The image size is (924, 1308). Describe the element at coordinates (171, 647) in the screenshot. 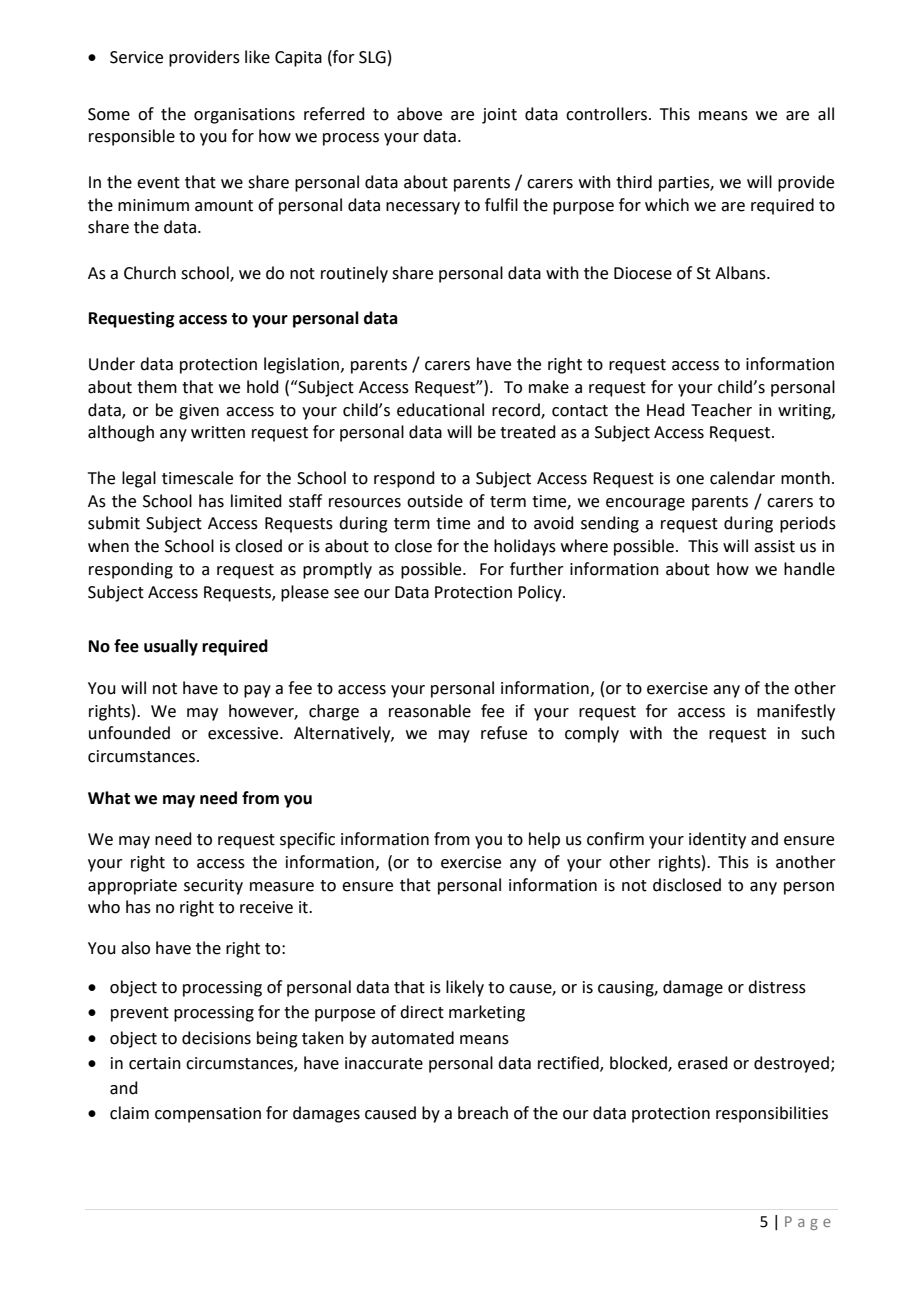

I see `usually` at that location.
